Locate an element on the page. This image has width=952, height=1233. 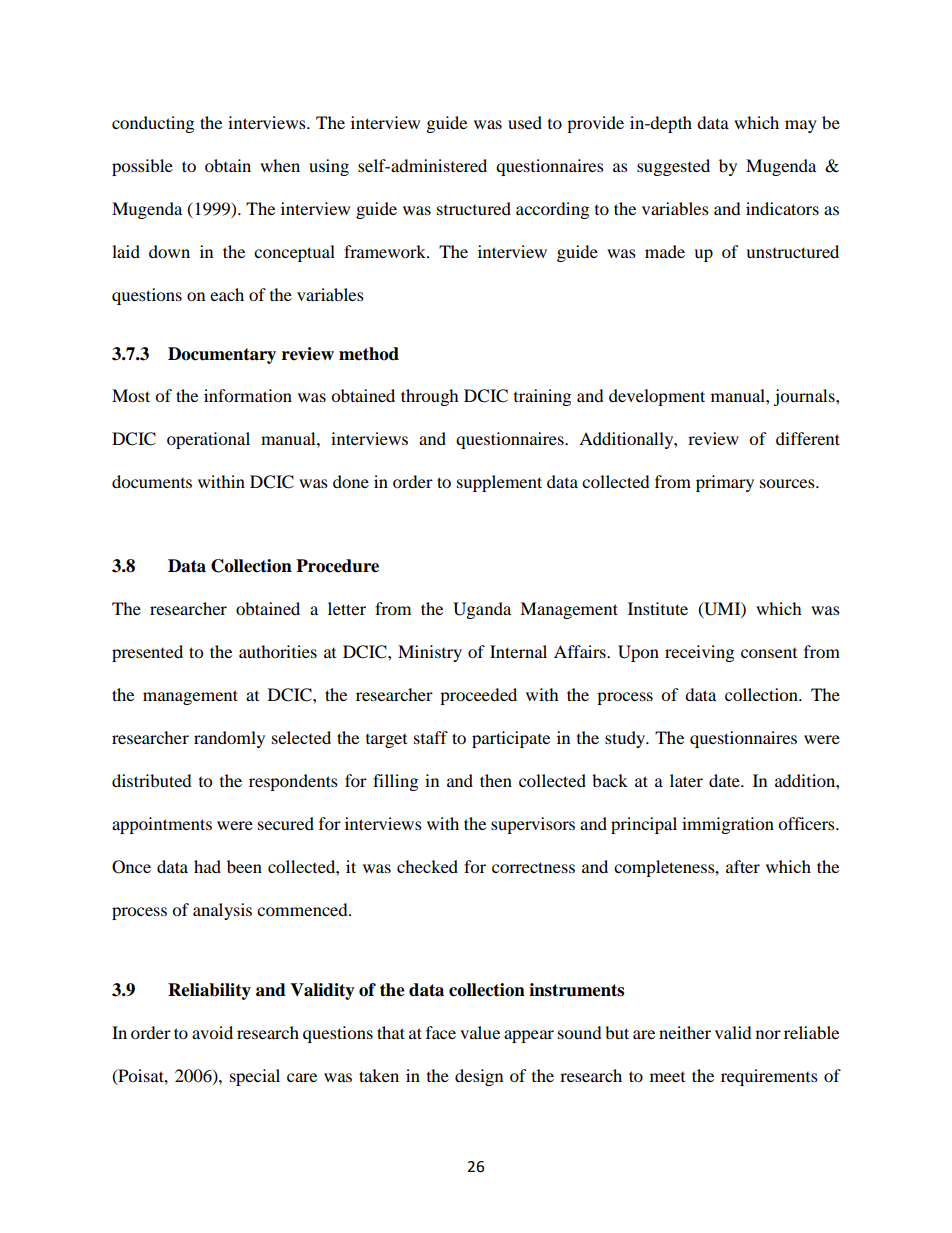
date is located at coordinates (725, 780).
